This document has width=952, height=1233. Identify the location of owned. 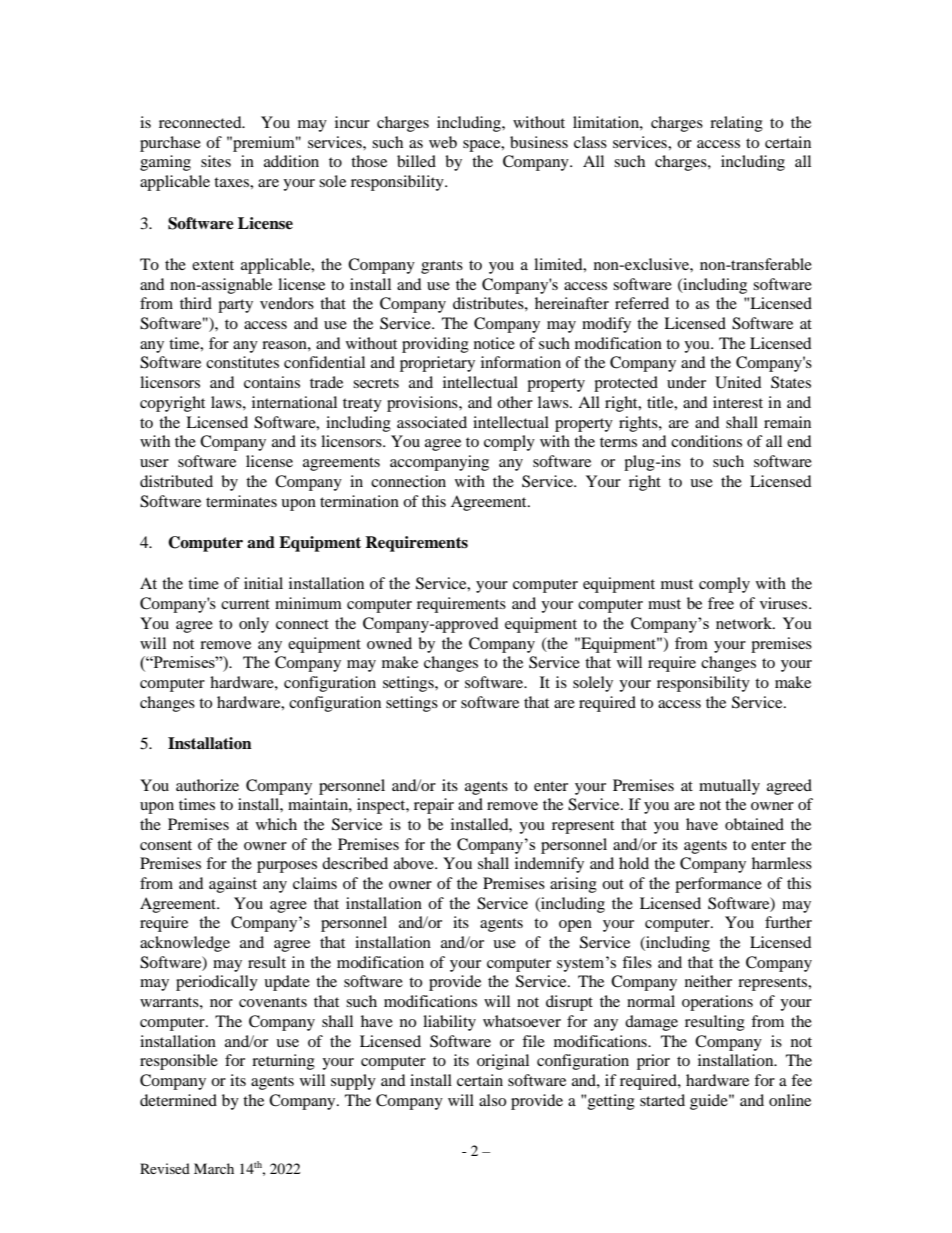
(389, 643).
